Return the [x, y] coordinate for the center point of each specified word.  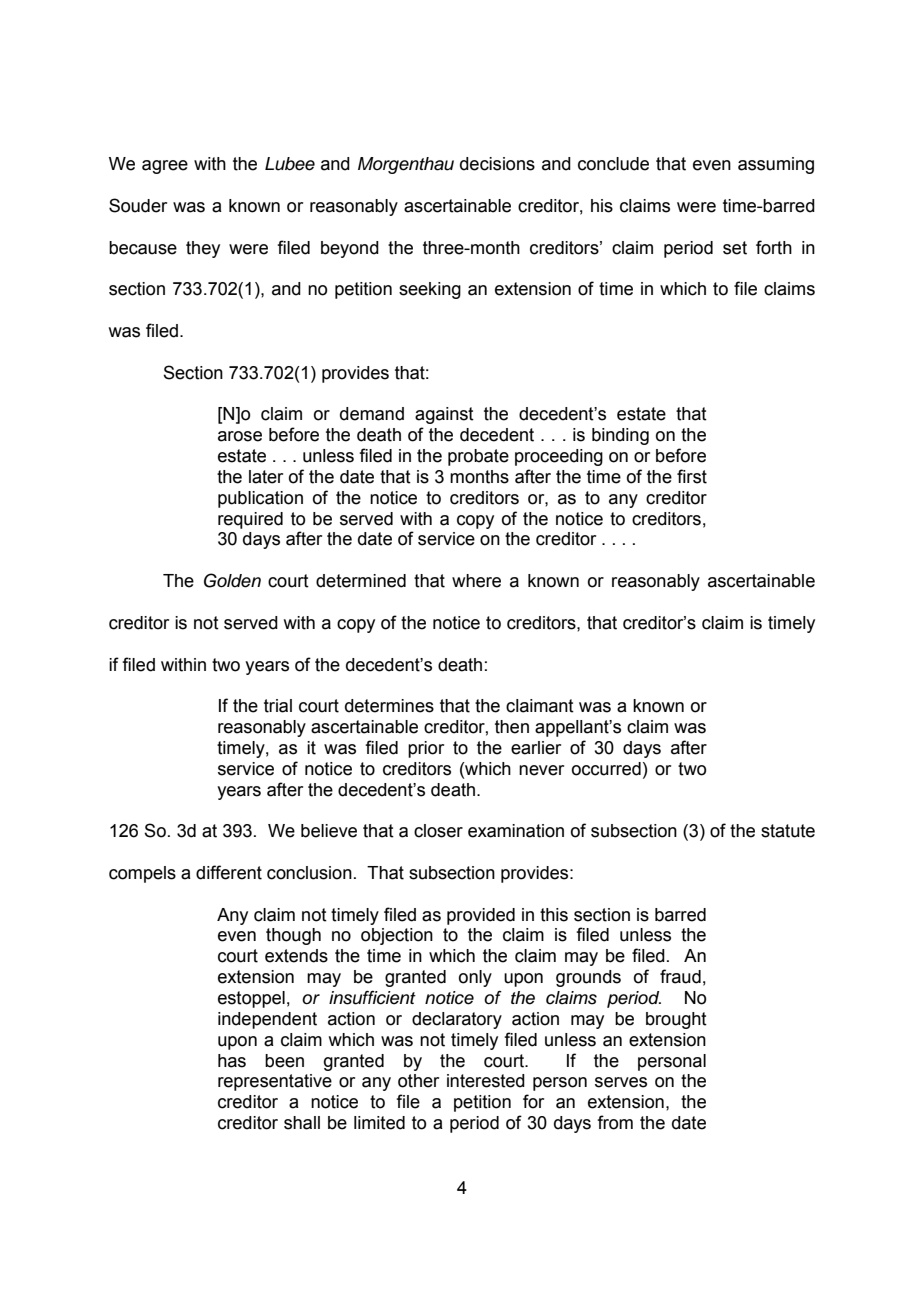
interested [486, 1081]
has [232, 1061]
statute [788, 831]
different [229, 872]
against [444, 415]
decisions [497, 164]
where [476, 581]
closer [438, 831]
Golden [232, 580]
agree [165, 167]
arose [240, 436]
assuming [776, 165]
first [692, 476]
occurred [606, 769]
